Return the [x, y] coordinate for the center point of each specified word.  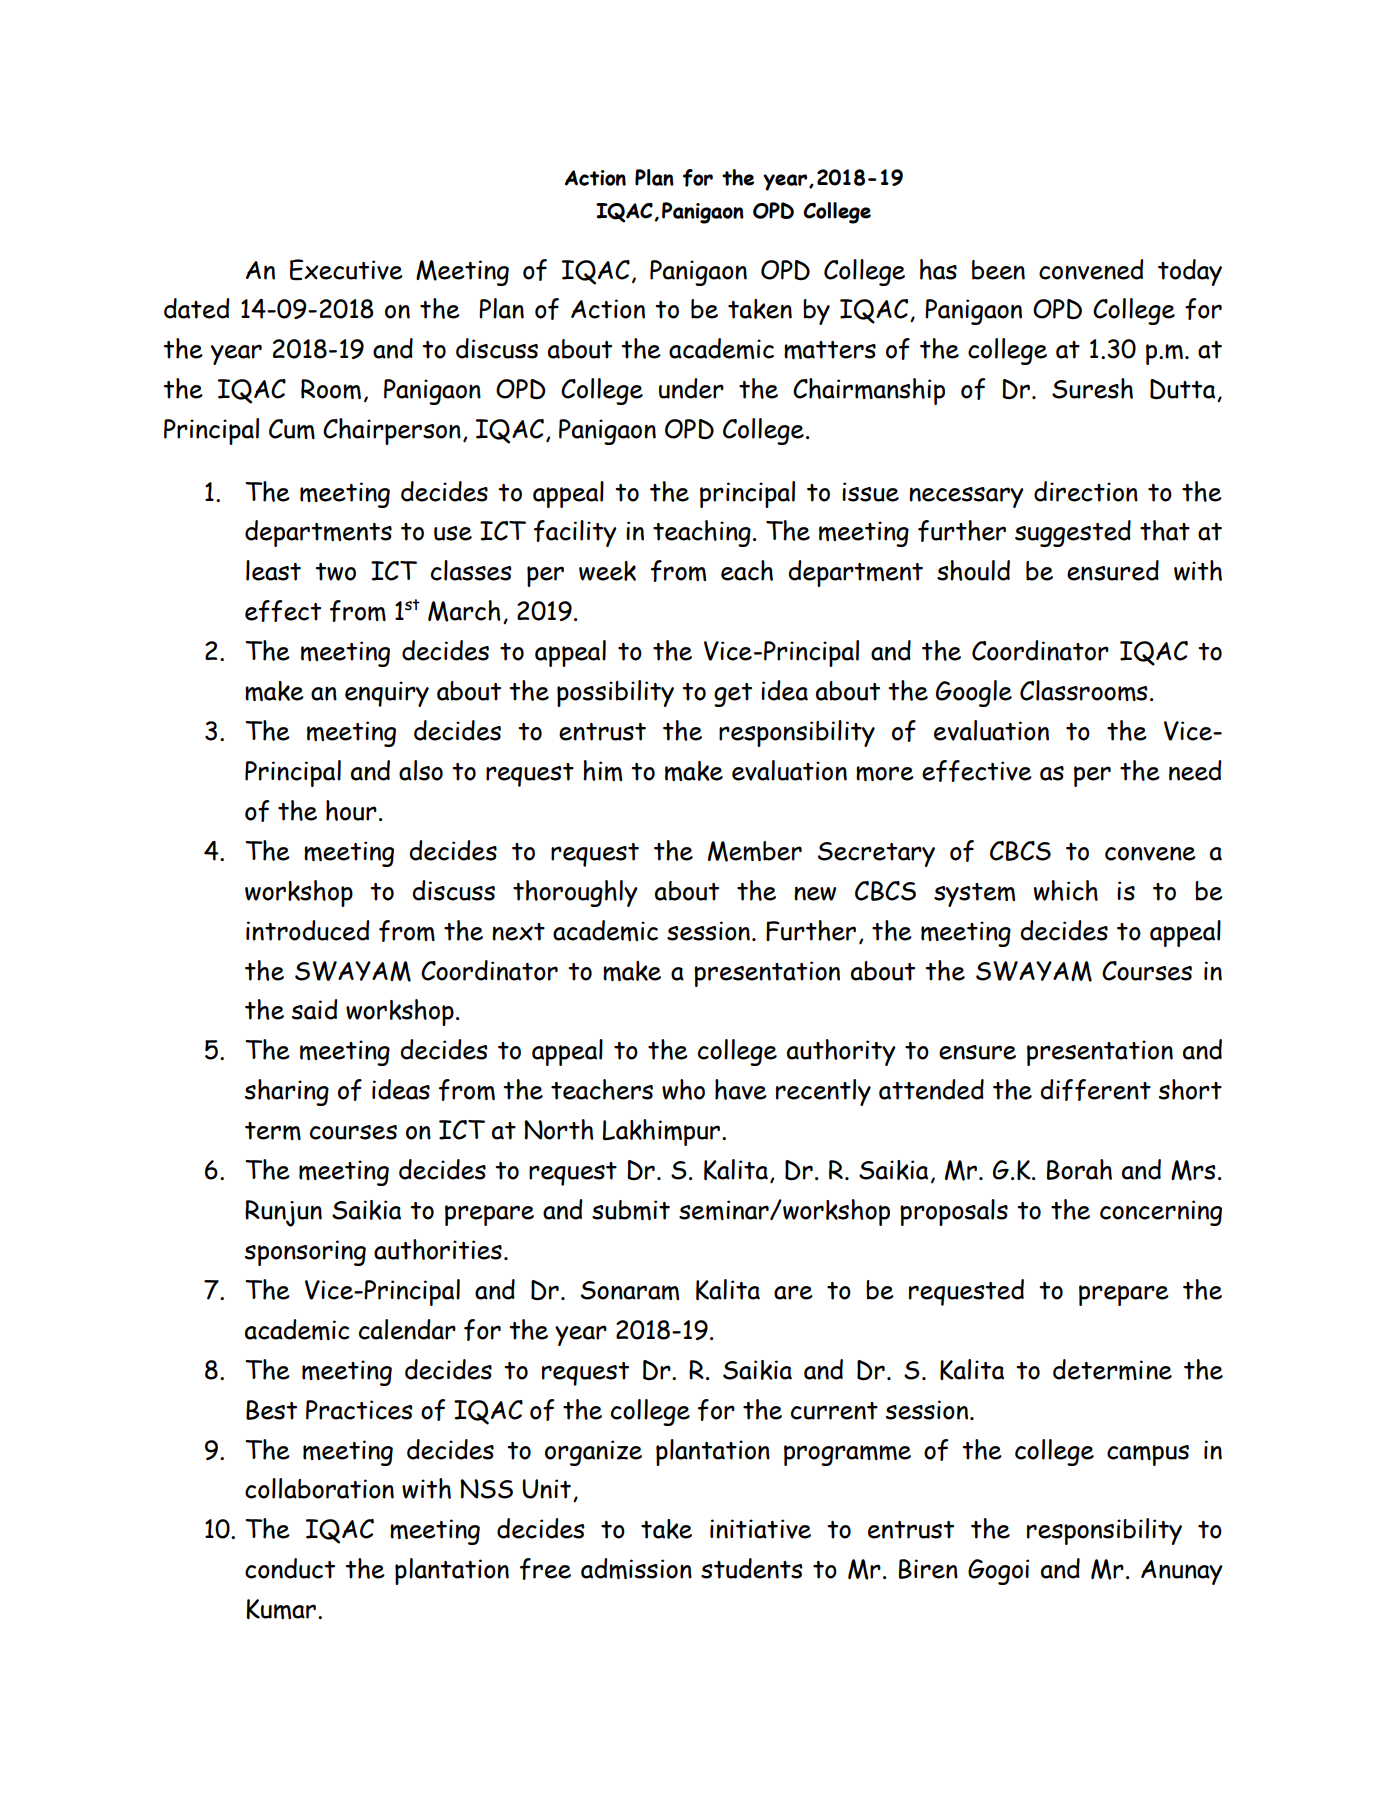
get [733, 695]
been [998, 270]
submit [631, 1210]
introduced [308, 930]
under [691, 388]
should [973, 570]
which [1066, 890]
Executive [346, 270]
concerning [1161, 1213]
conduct [290, 1568]
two [335, 572]
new [815, 893]
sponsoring [305, 1253]
